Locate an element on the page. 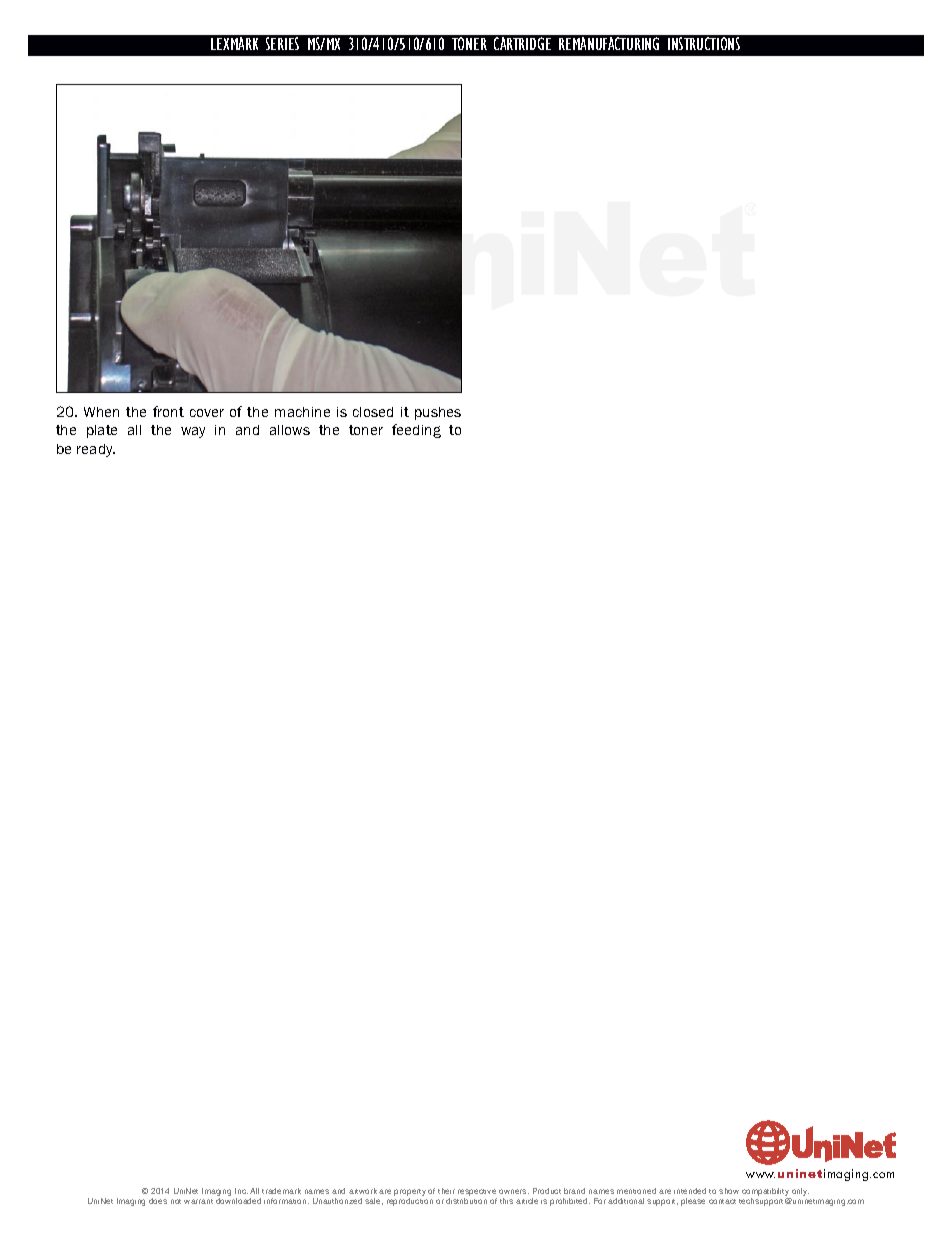 The width and height of the image is (952, 1233). pushes is located at coordinates (438, 413).
